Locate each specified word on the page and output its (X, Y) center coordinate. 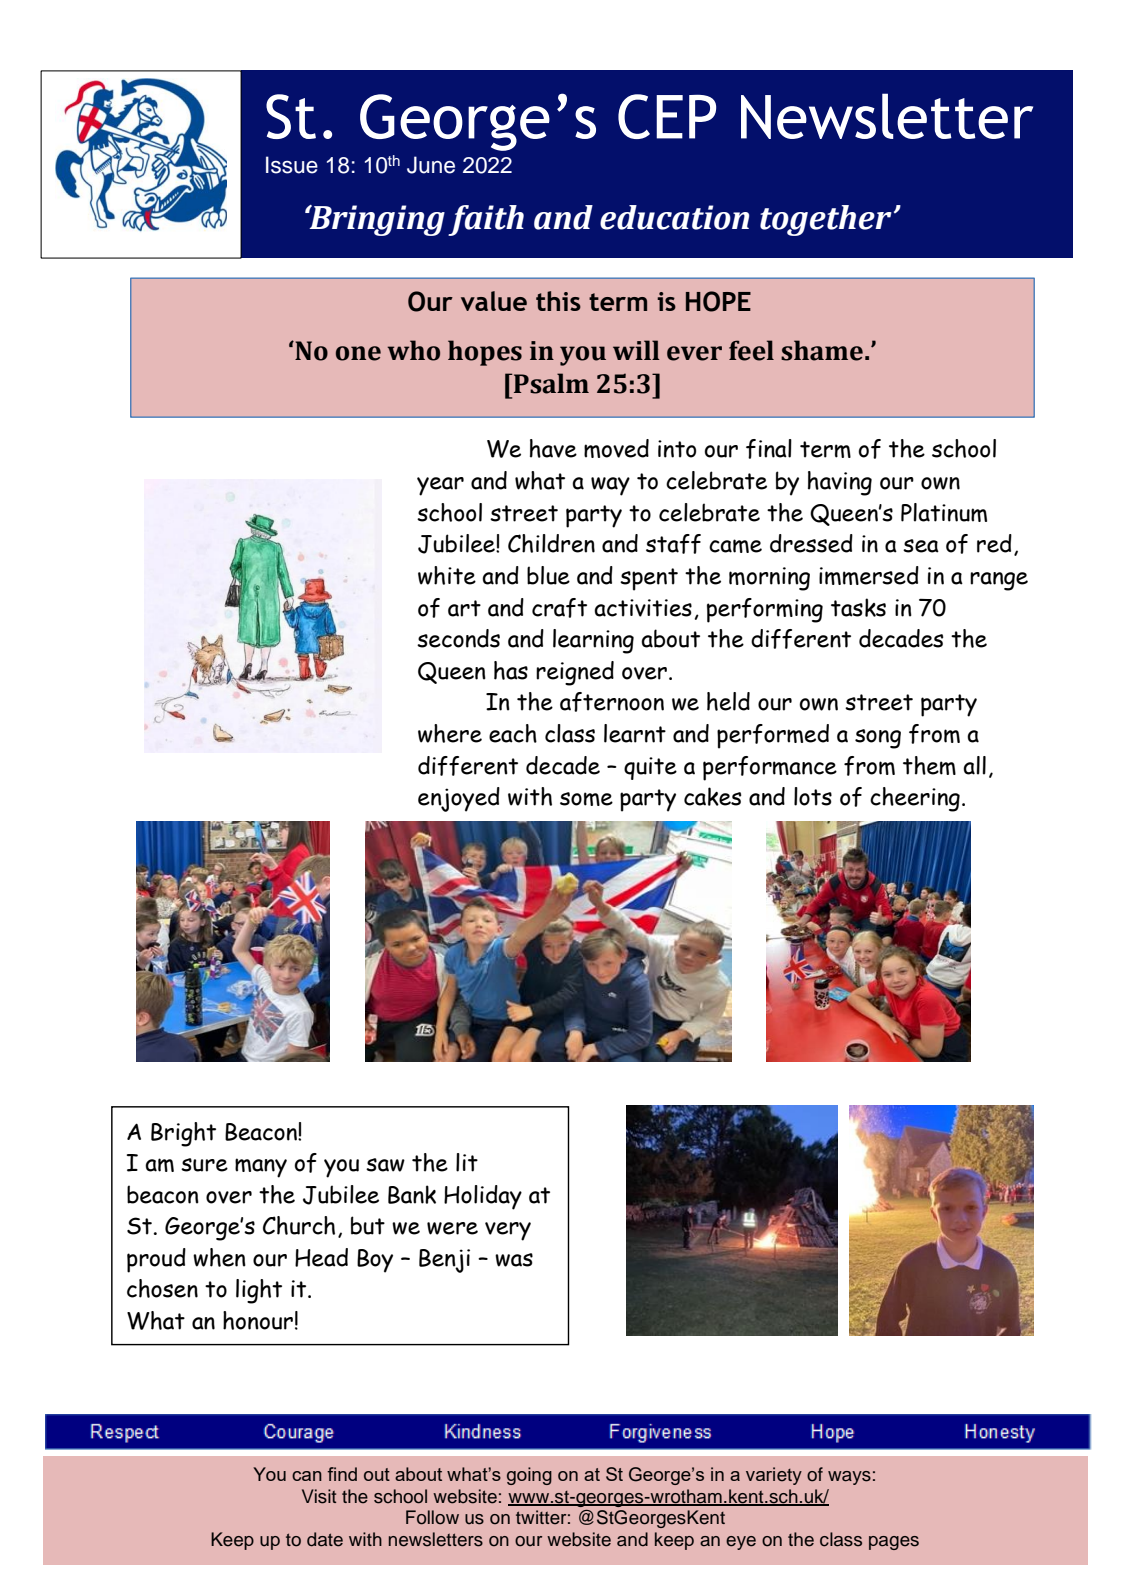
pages (894, 1543)
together (826, 220)
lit (467, 1162)
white (447, 575)
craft (559, 608)
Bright (183, 1134)
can (307, 1476)
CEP (667, 116)
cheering (915, 799)
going (529, 1476)
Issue (292, 165)
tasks (858, 607)
